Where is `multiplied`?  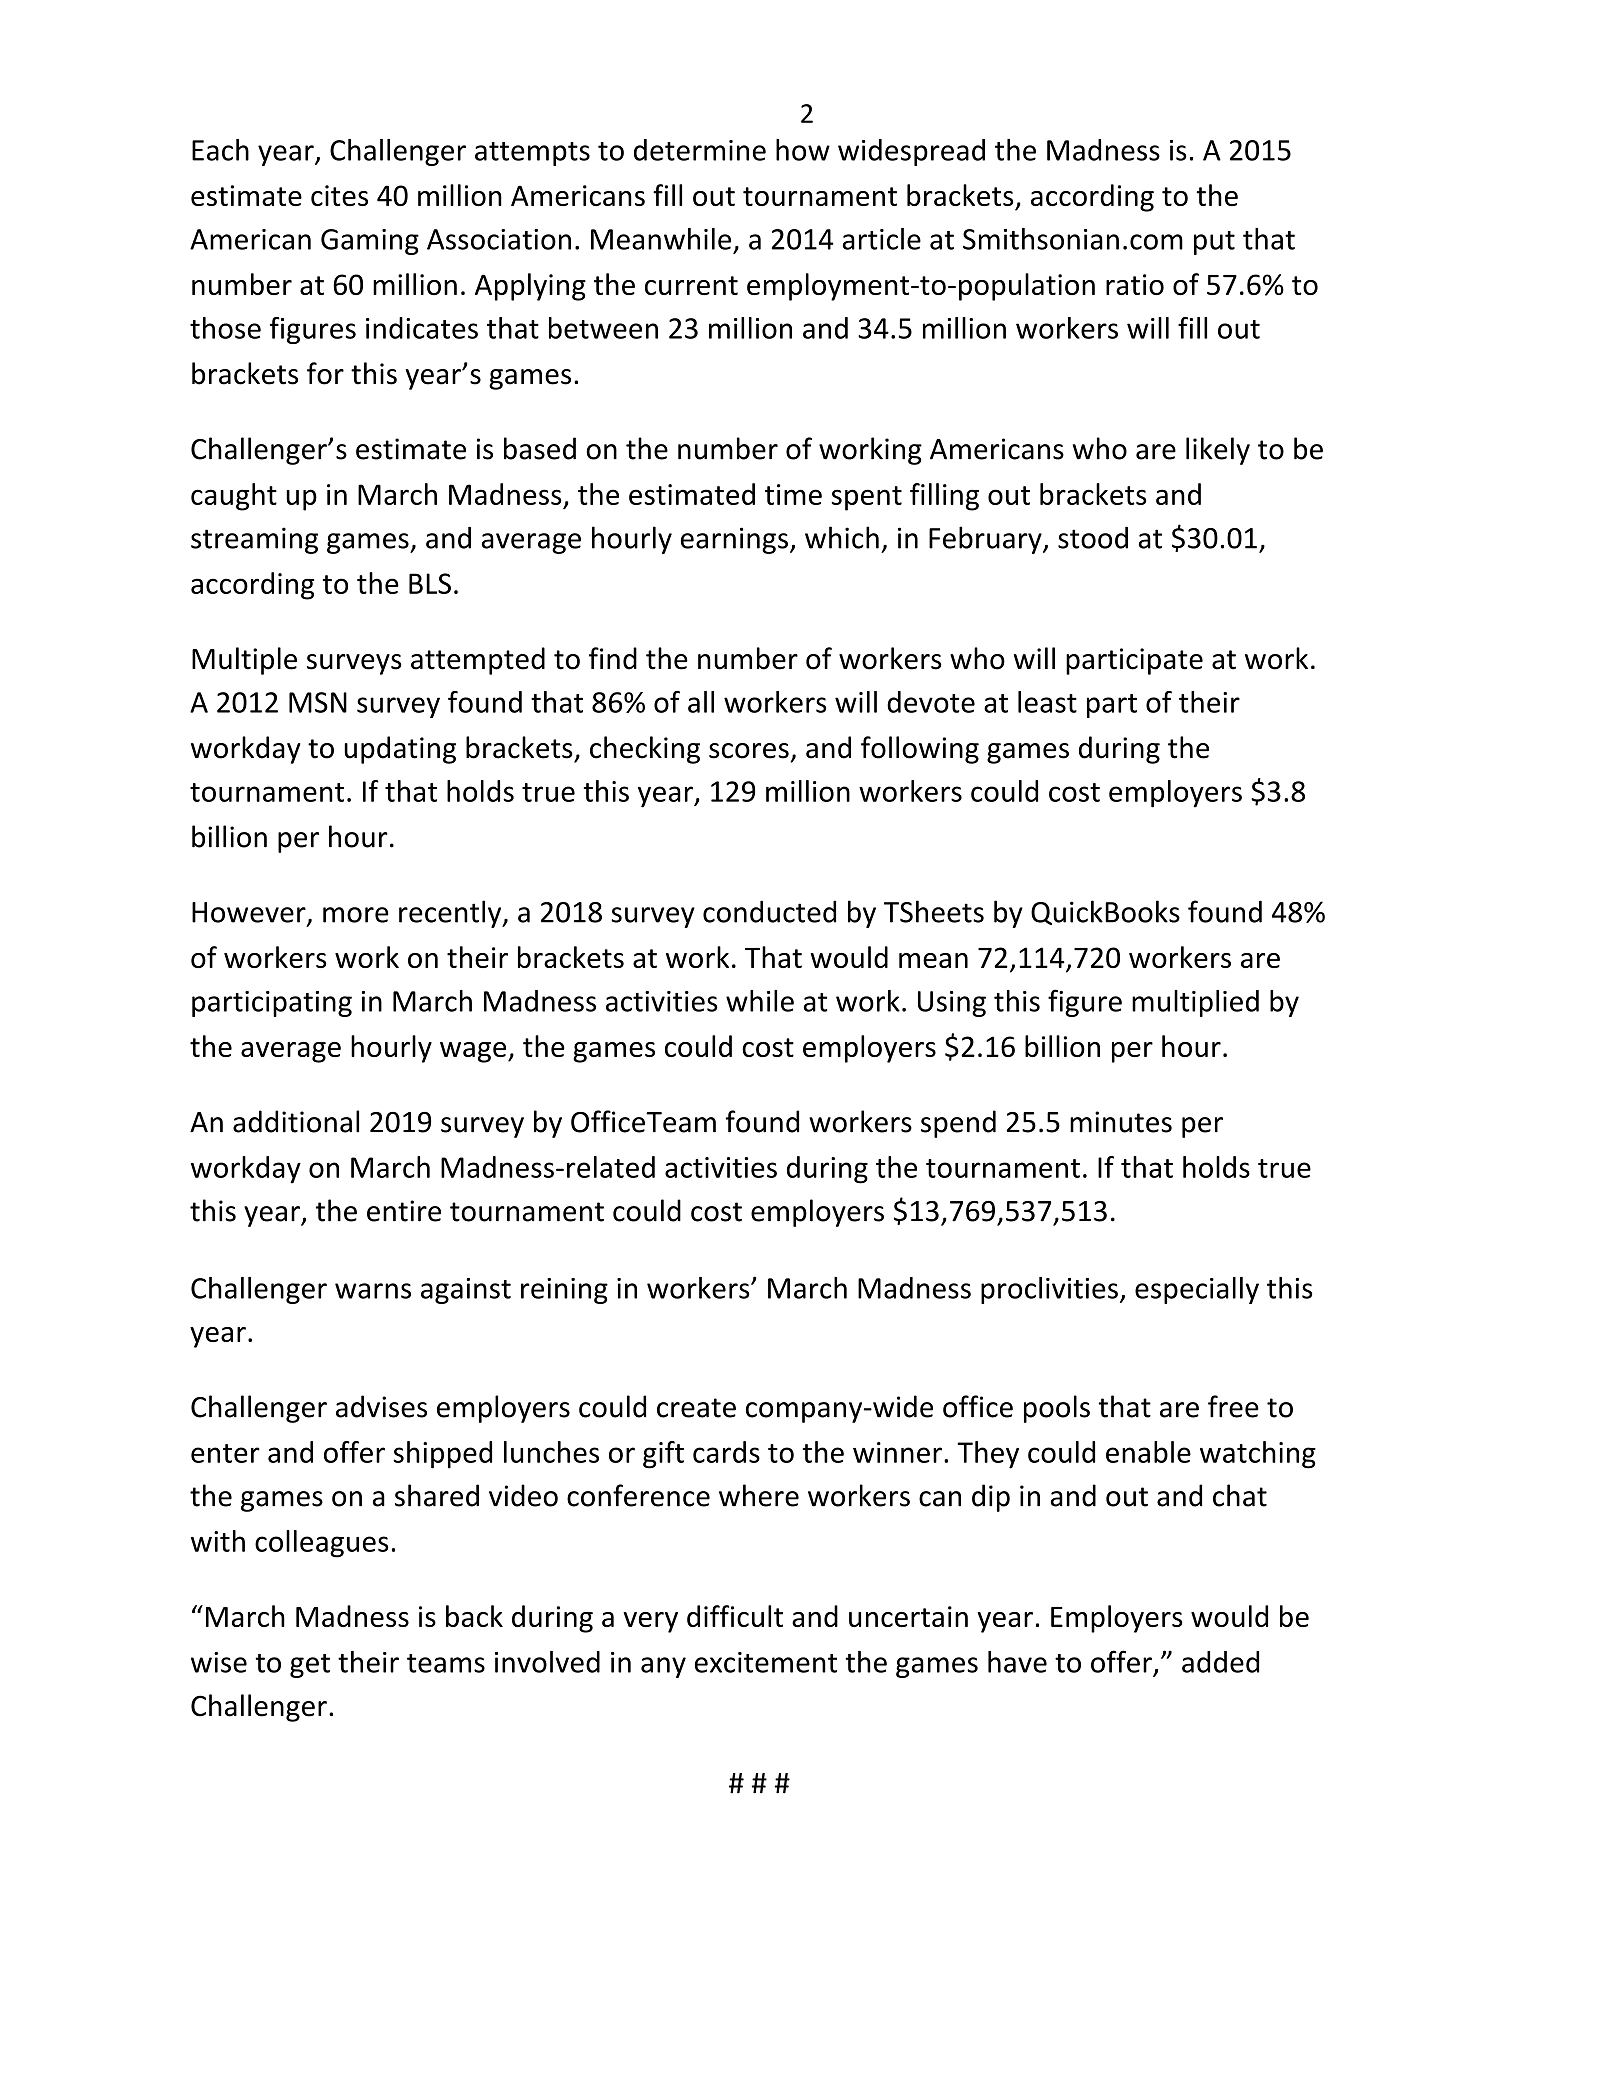
multiplied is located at coordinates (1195, 1003).
